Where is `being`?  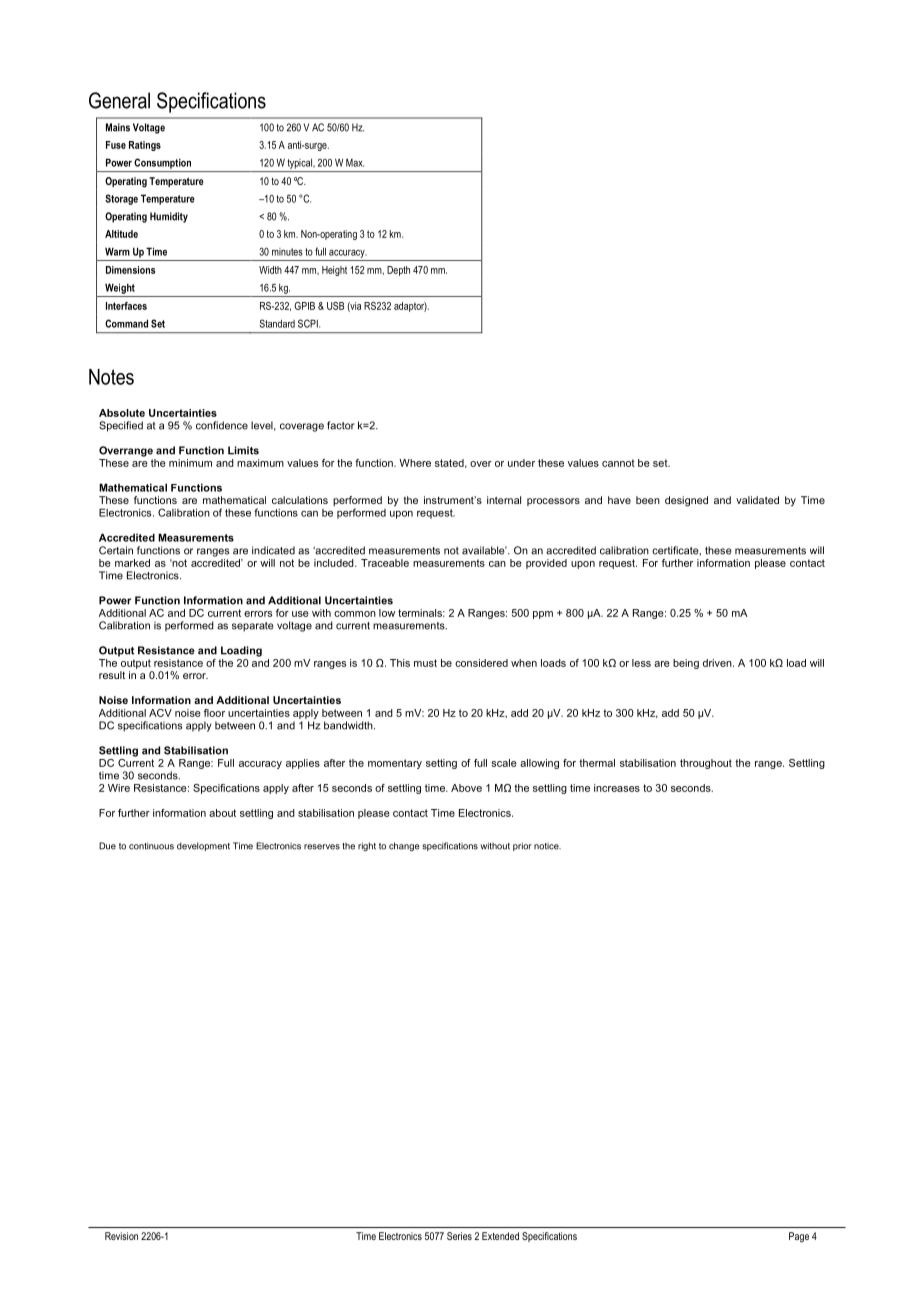
being is located at coordinates (686, 664).
